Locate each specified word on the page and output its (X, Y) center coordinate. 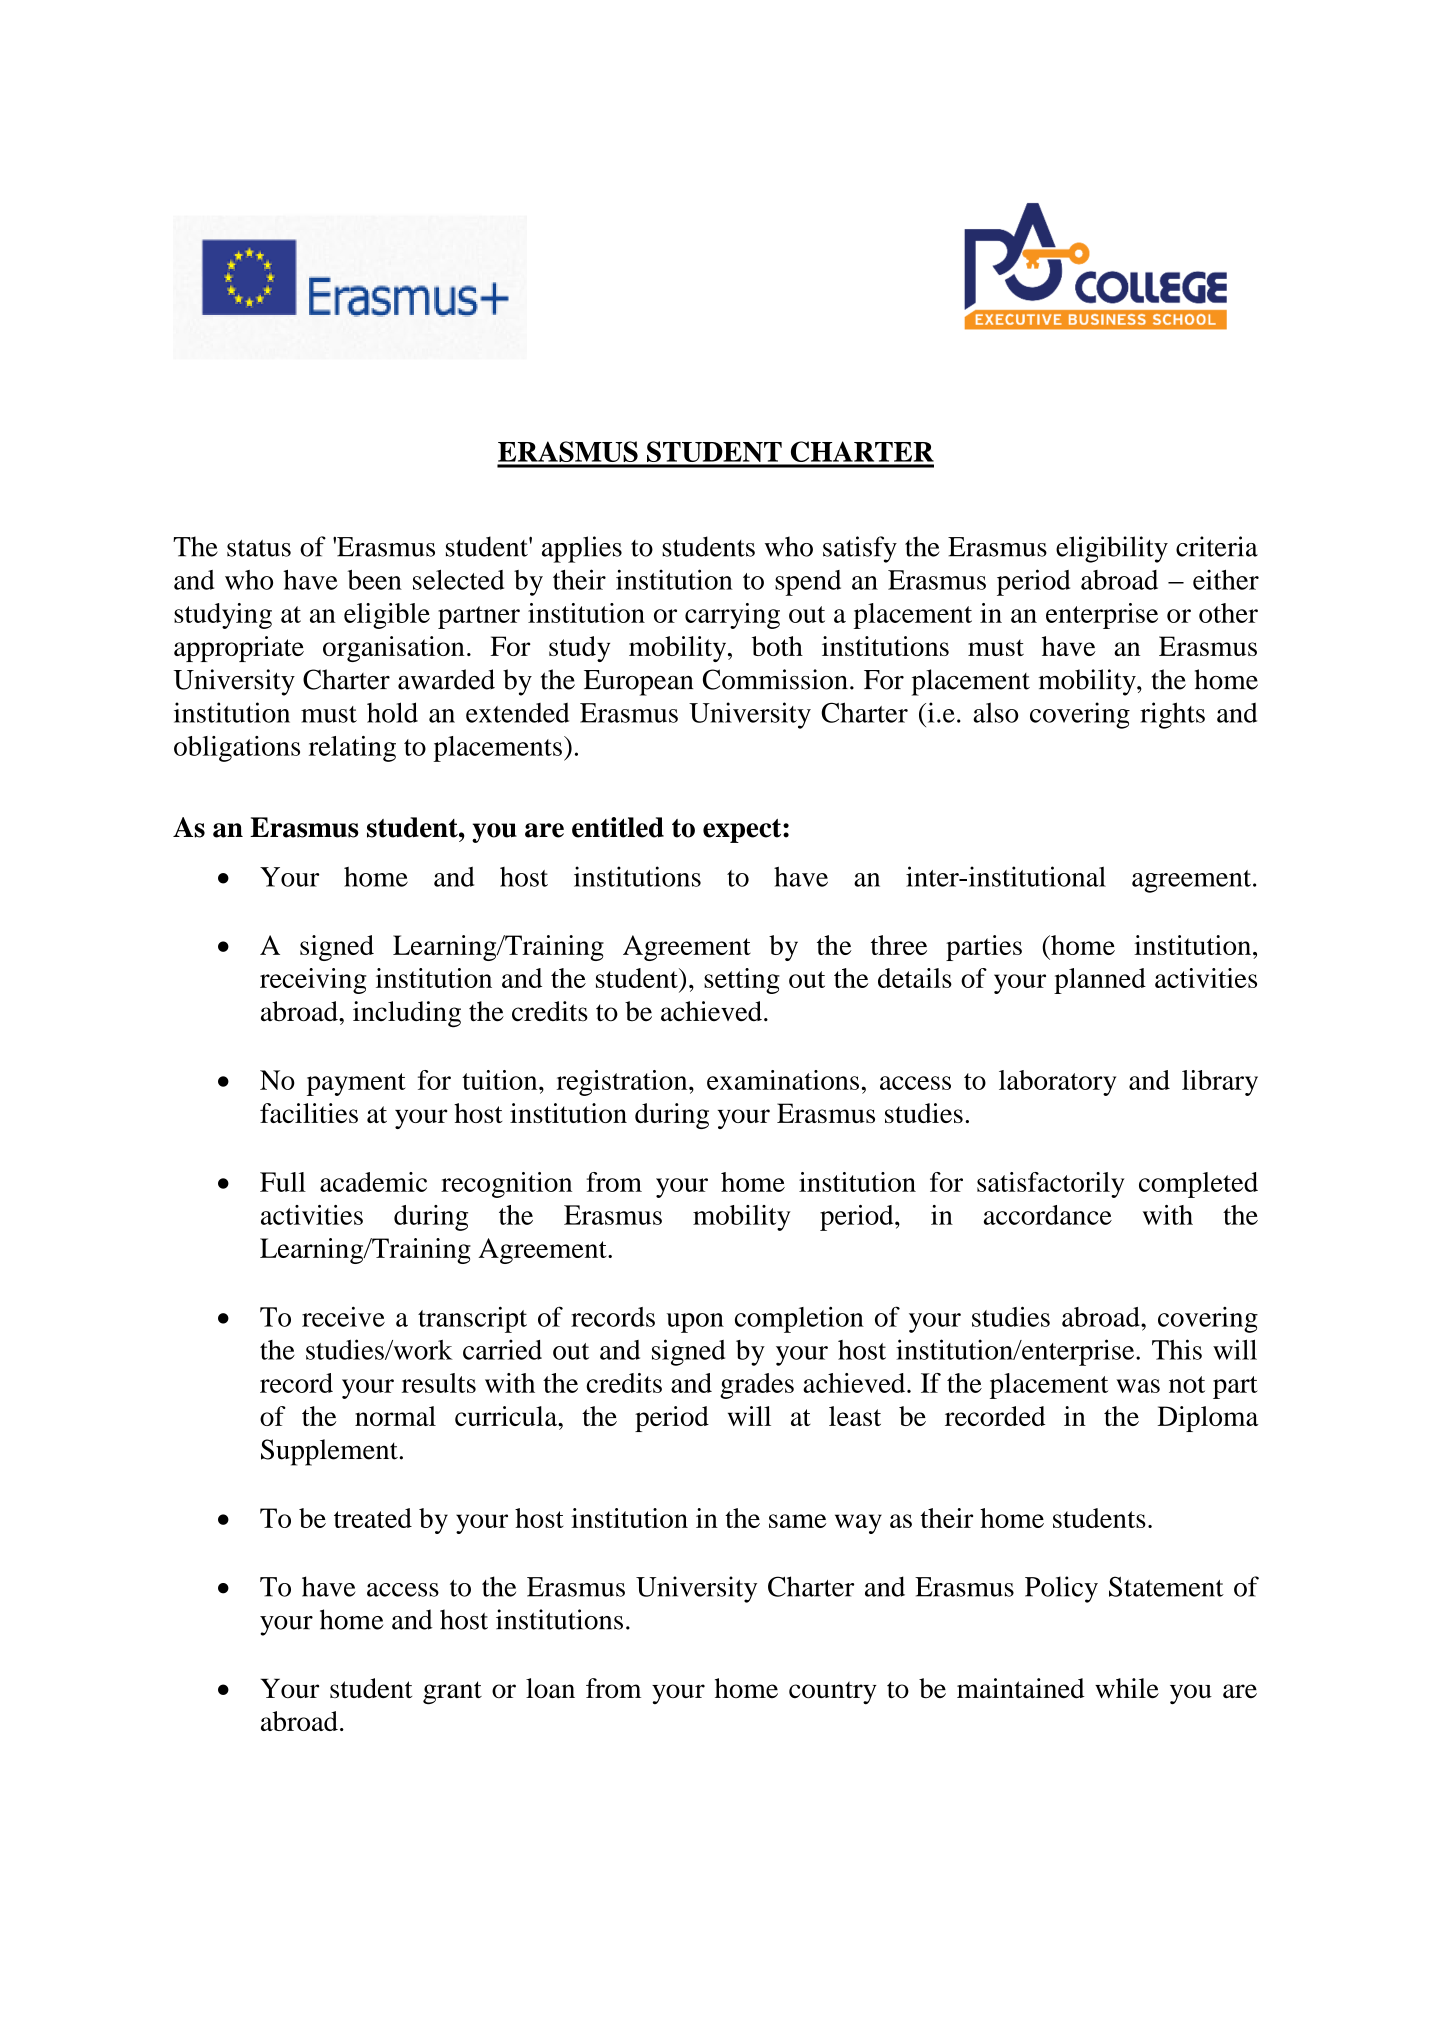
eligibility (1112, 549)
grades (757, 1386)
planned (1100, 981)
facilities (309, 1113)
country (833, 1692)
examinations (783, 1080)
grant (452, 1693)
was (1138, 1386)
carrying (732, 616)
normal (395, 1416)
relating (352, 749)
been (375, 580)
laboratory (1057, 1083)
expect (743, 831)
